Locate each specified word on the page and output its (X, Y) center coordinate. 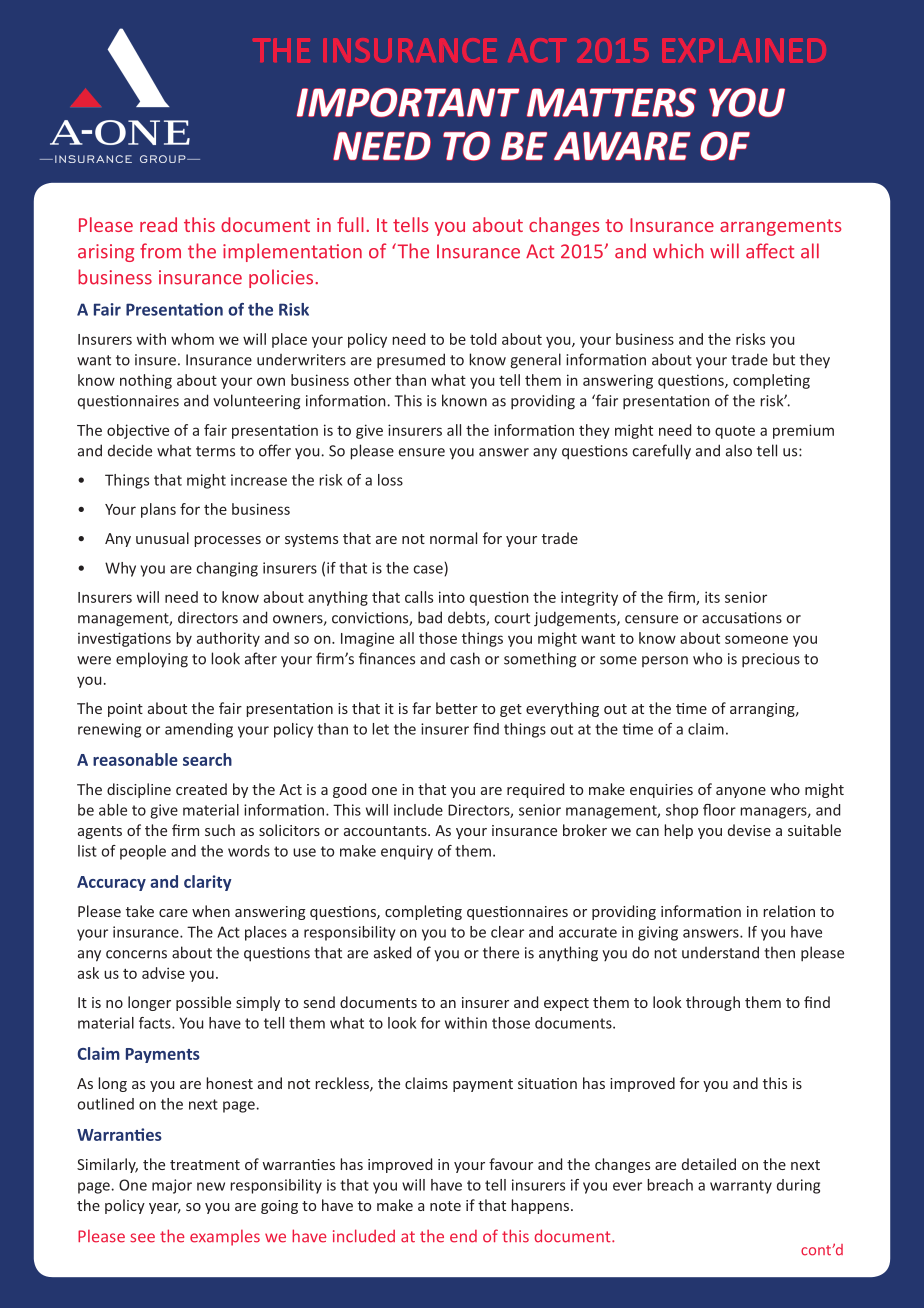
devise (749, 830)
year (165, 1208)
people (143, 852)
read (158, 224)
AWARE (622, 146)
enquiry (407, 852)
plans (158, 510)
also (739, 450)
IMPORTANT (408, 102)
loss (390, 480)
